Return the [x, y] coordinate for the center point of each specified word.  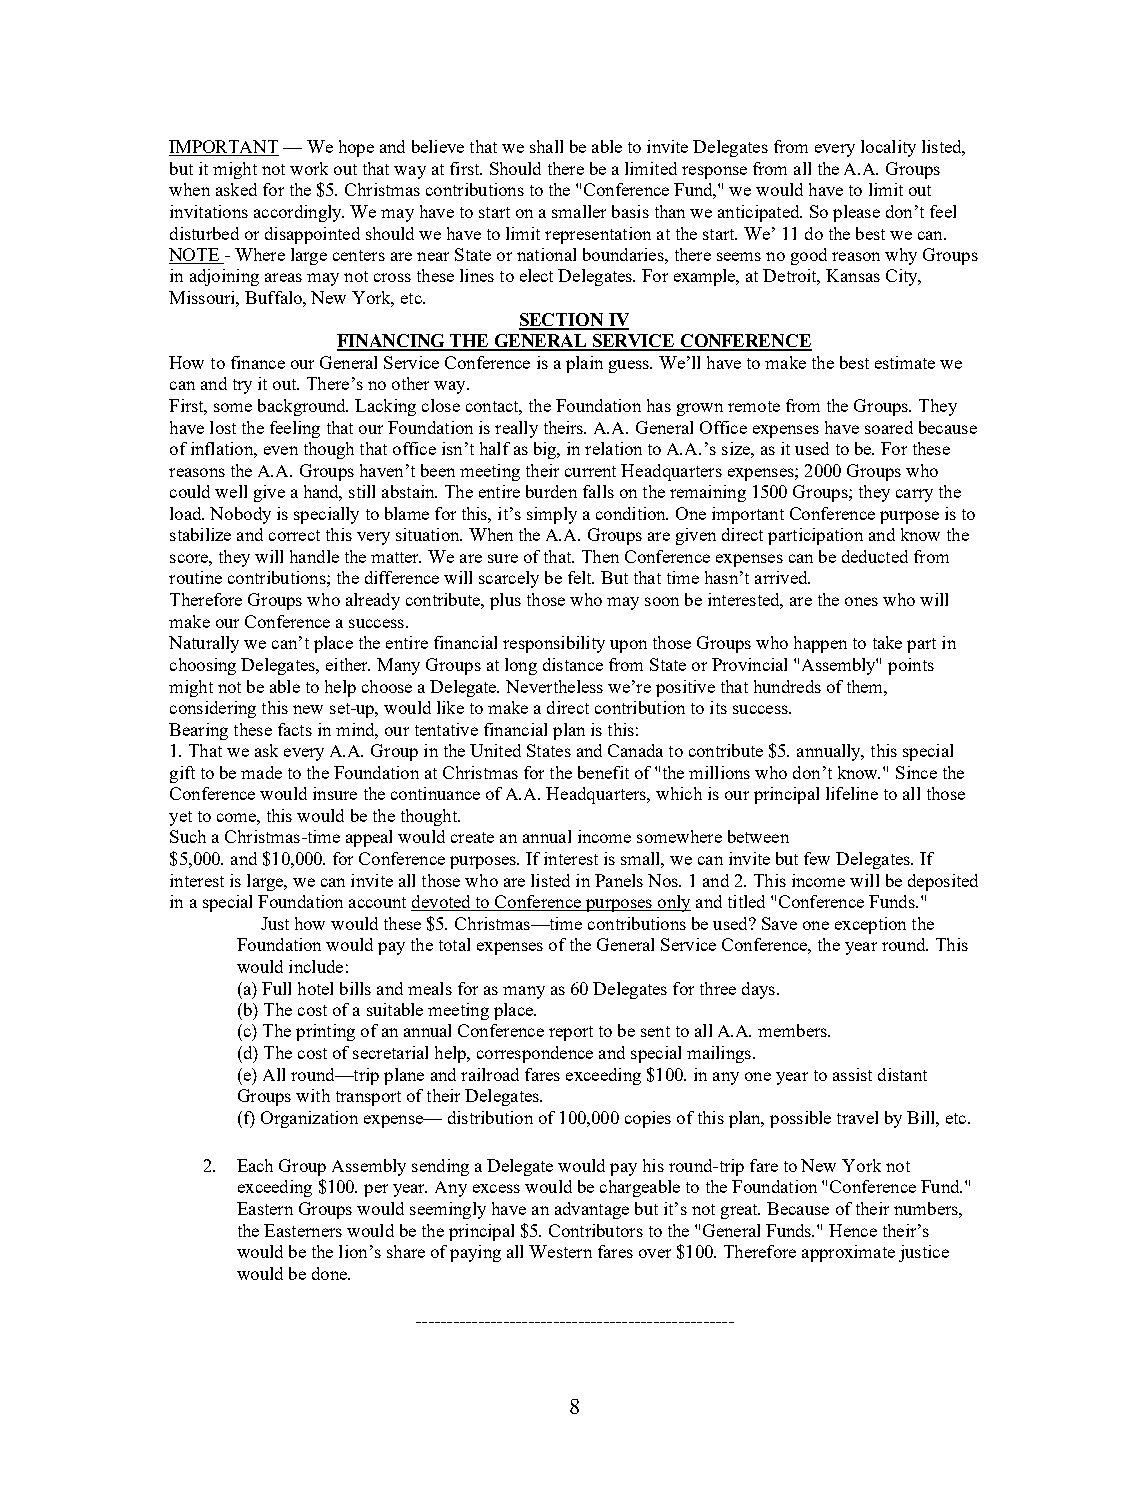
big [546, 450]
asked [236, 189]
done [330, 1273]
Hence [853, 1230]
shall [546, 146]
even [281, 450]
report [571, 1033]
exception [870, 925]
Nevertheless [554, 686]
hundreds [787, 686]
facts [295, 729]
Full [276, 988]
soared [889, 427]
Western [560, 1251]
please [856, 213]
